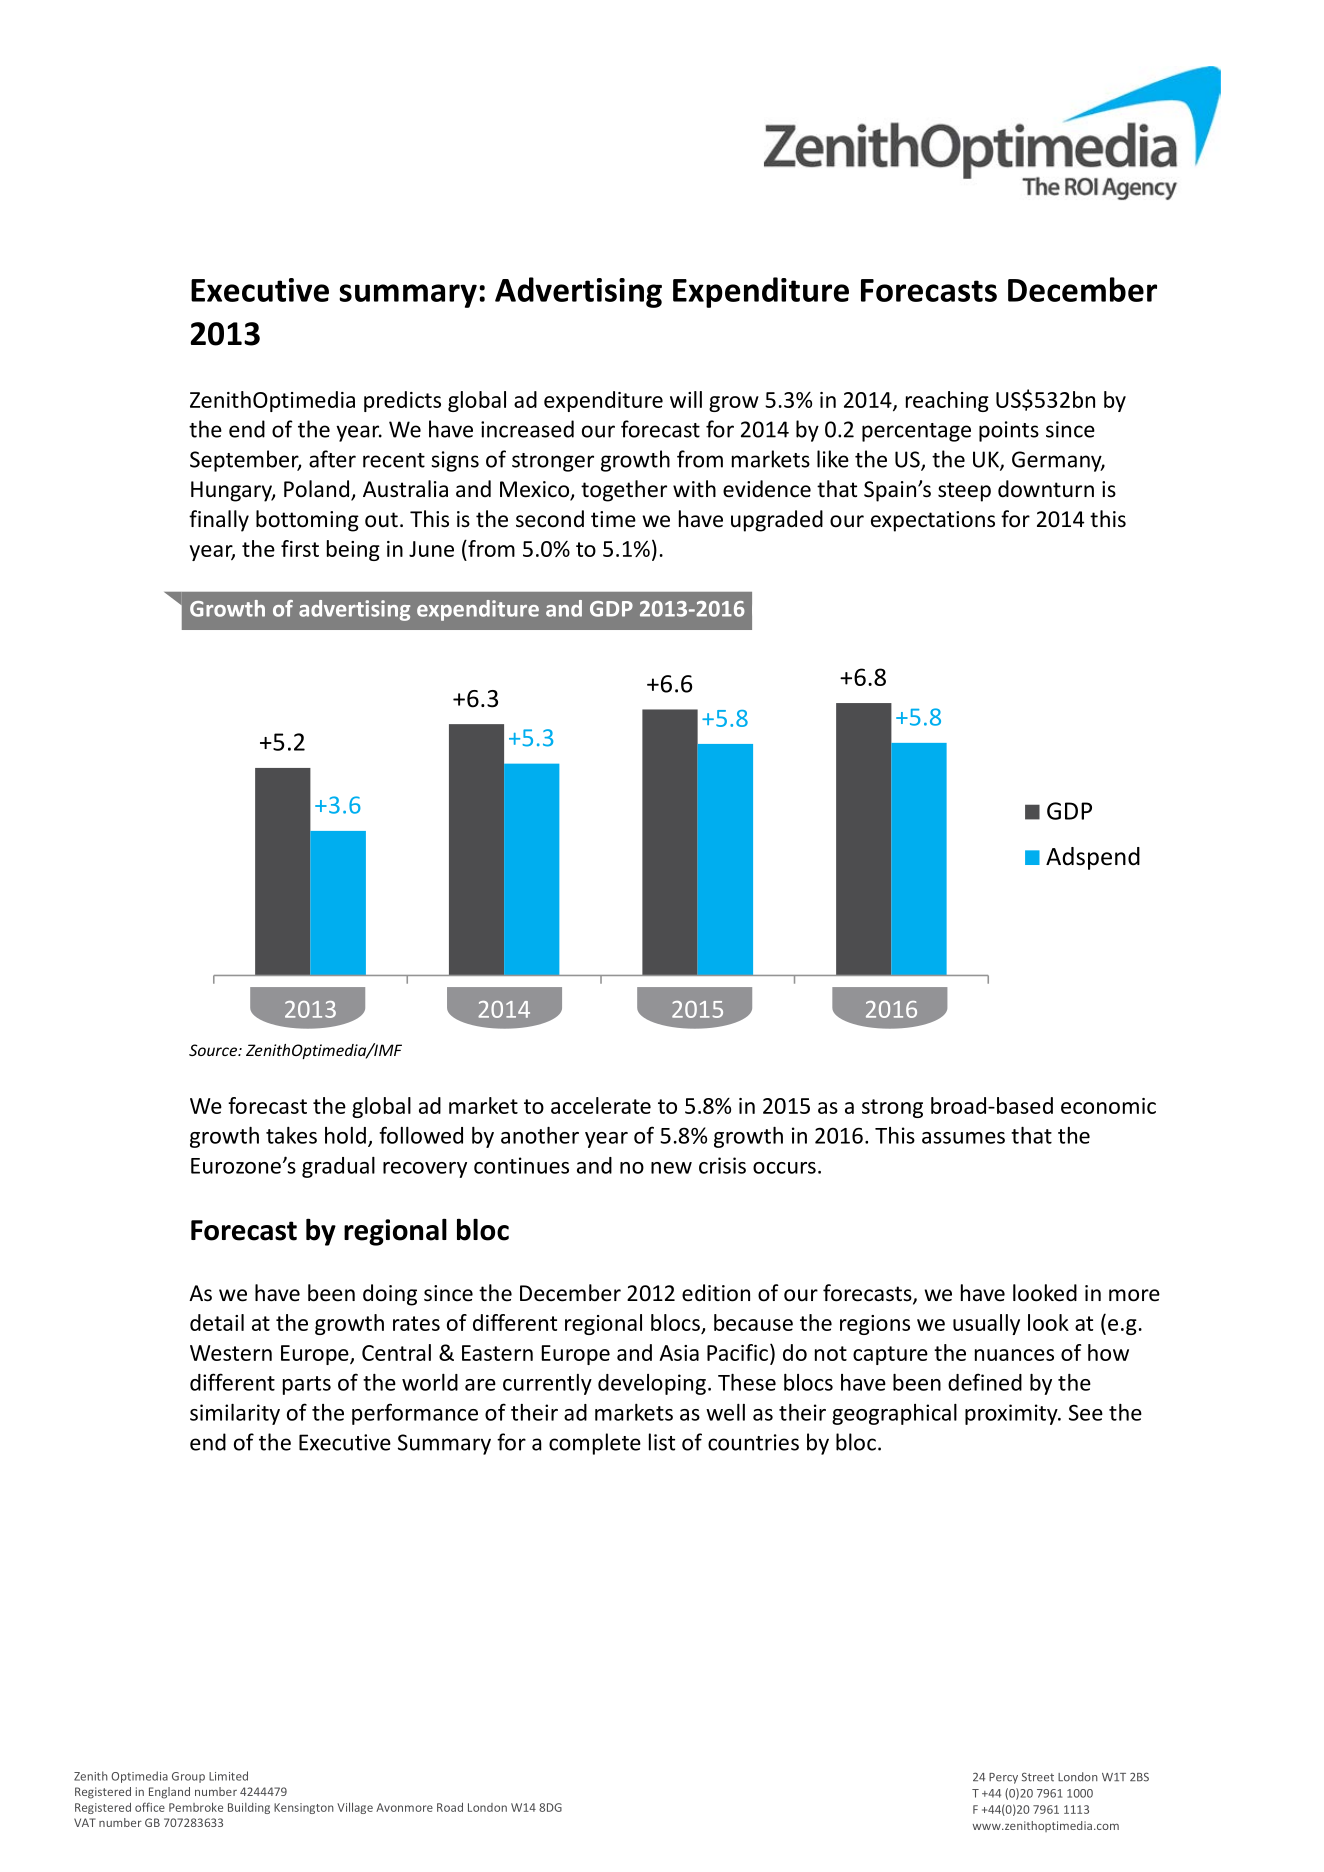 The width and height of the screenshot is (1324, 1872). I want to click on usually, so click(986, 1324).
